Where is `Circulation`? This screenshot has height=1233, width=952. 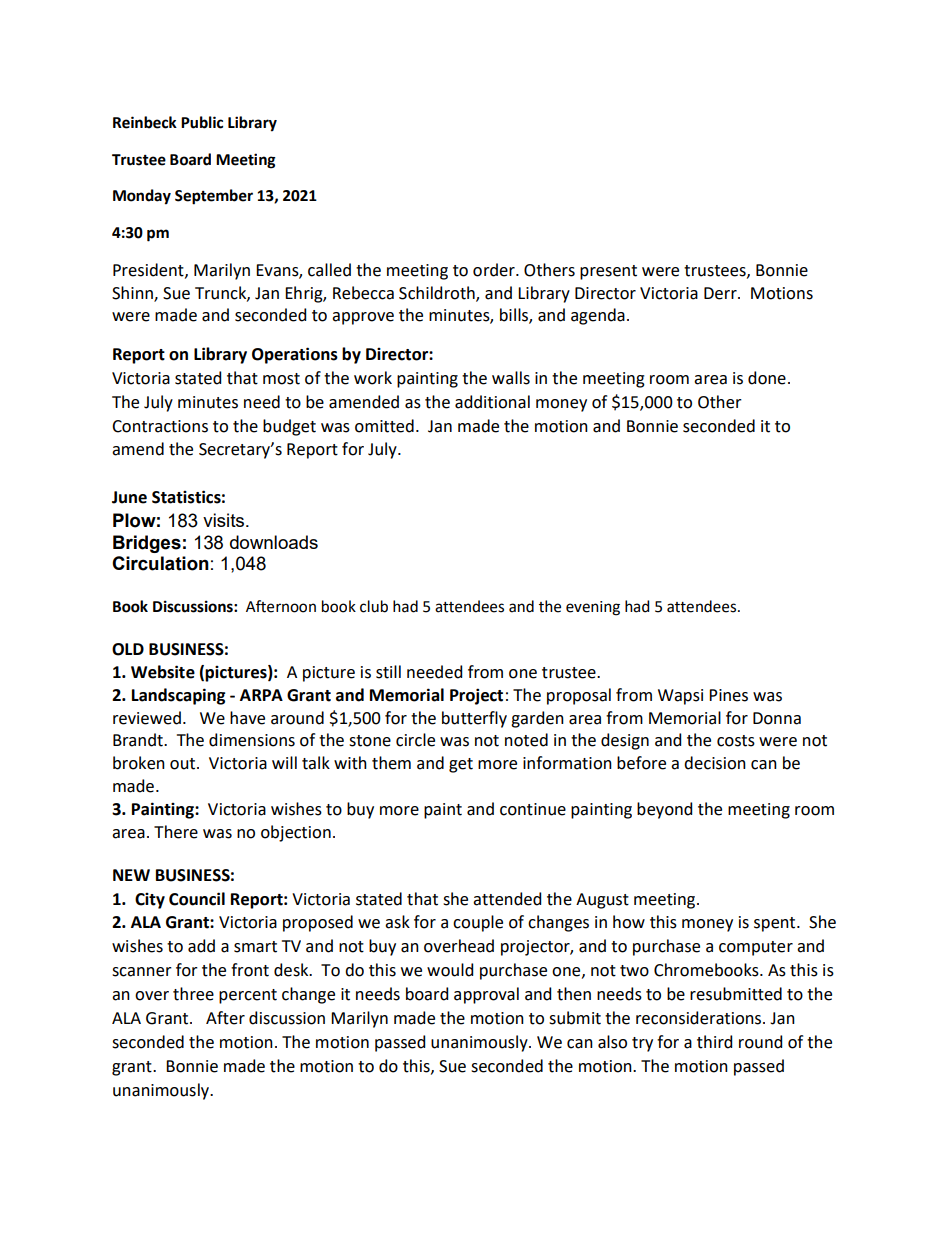 Circulation is located at coordinates (160, 563).
